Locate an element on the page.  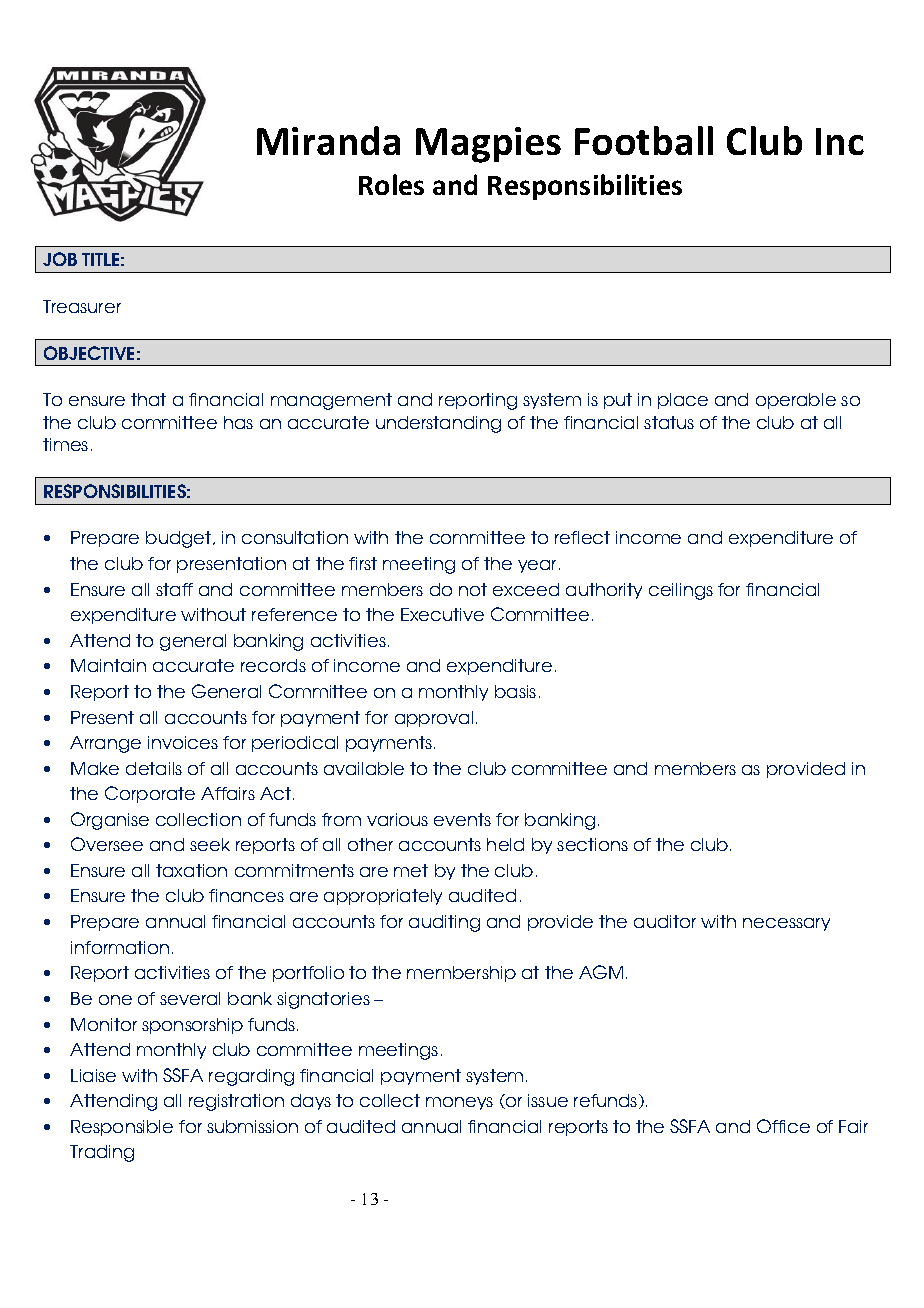
Responsible is located at coordinates (122, 1128).
